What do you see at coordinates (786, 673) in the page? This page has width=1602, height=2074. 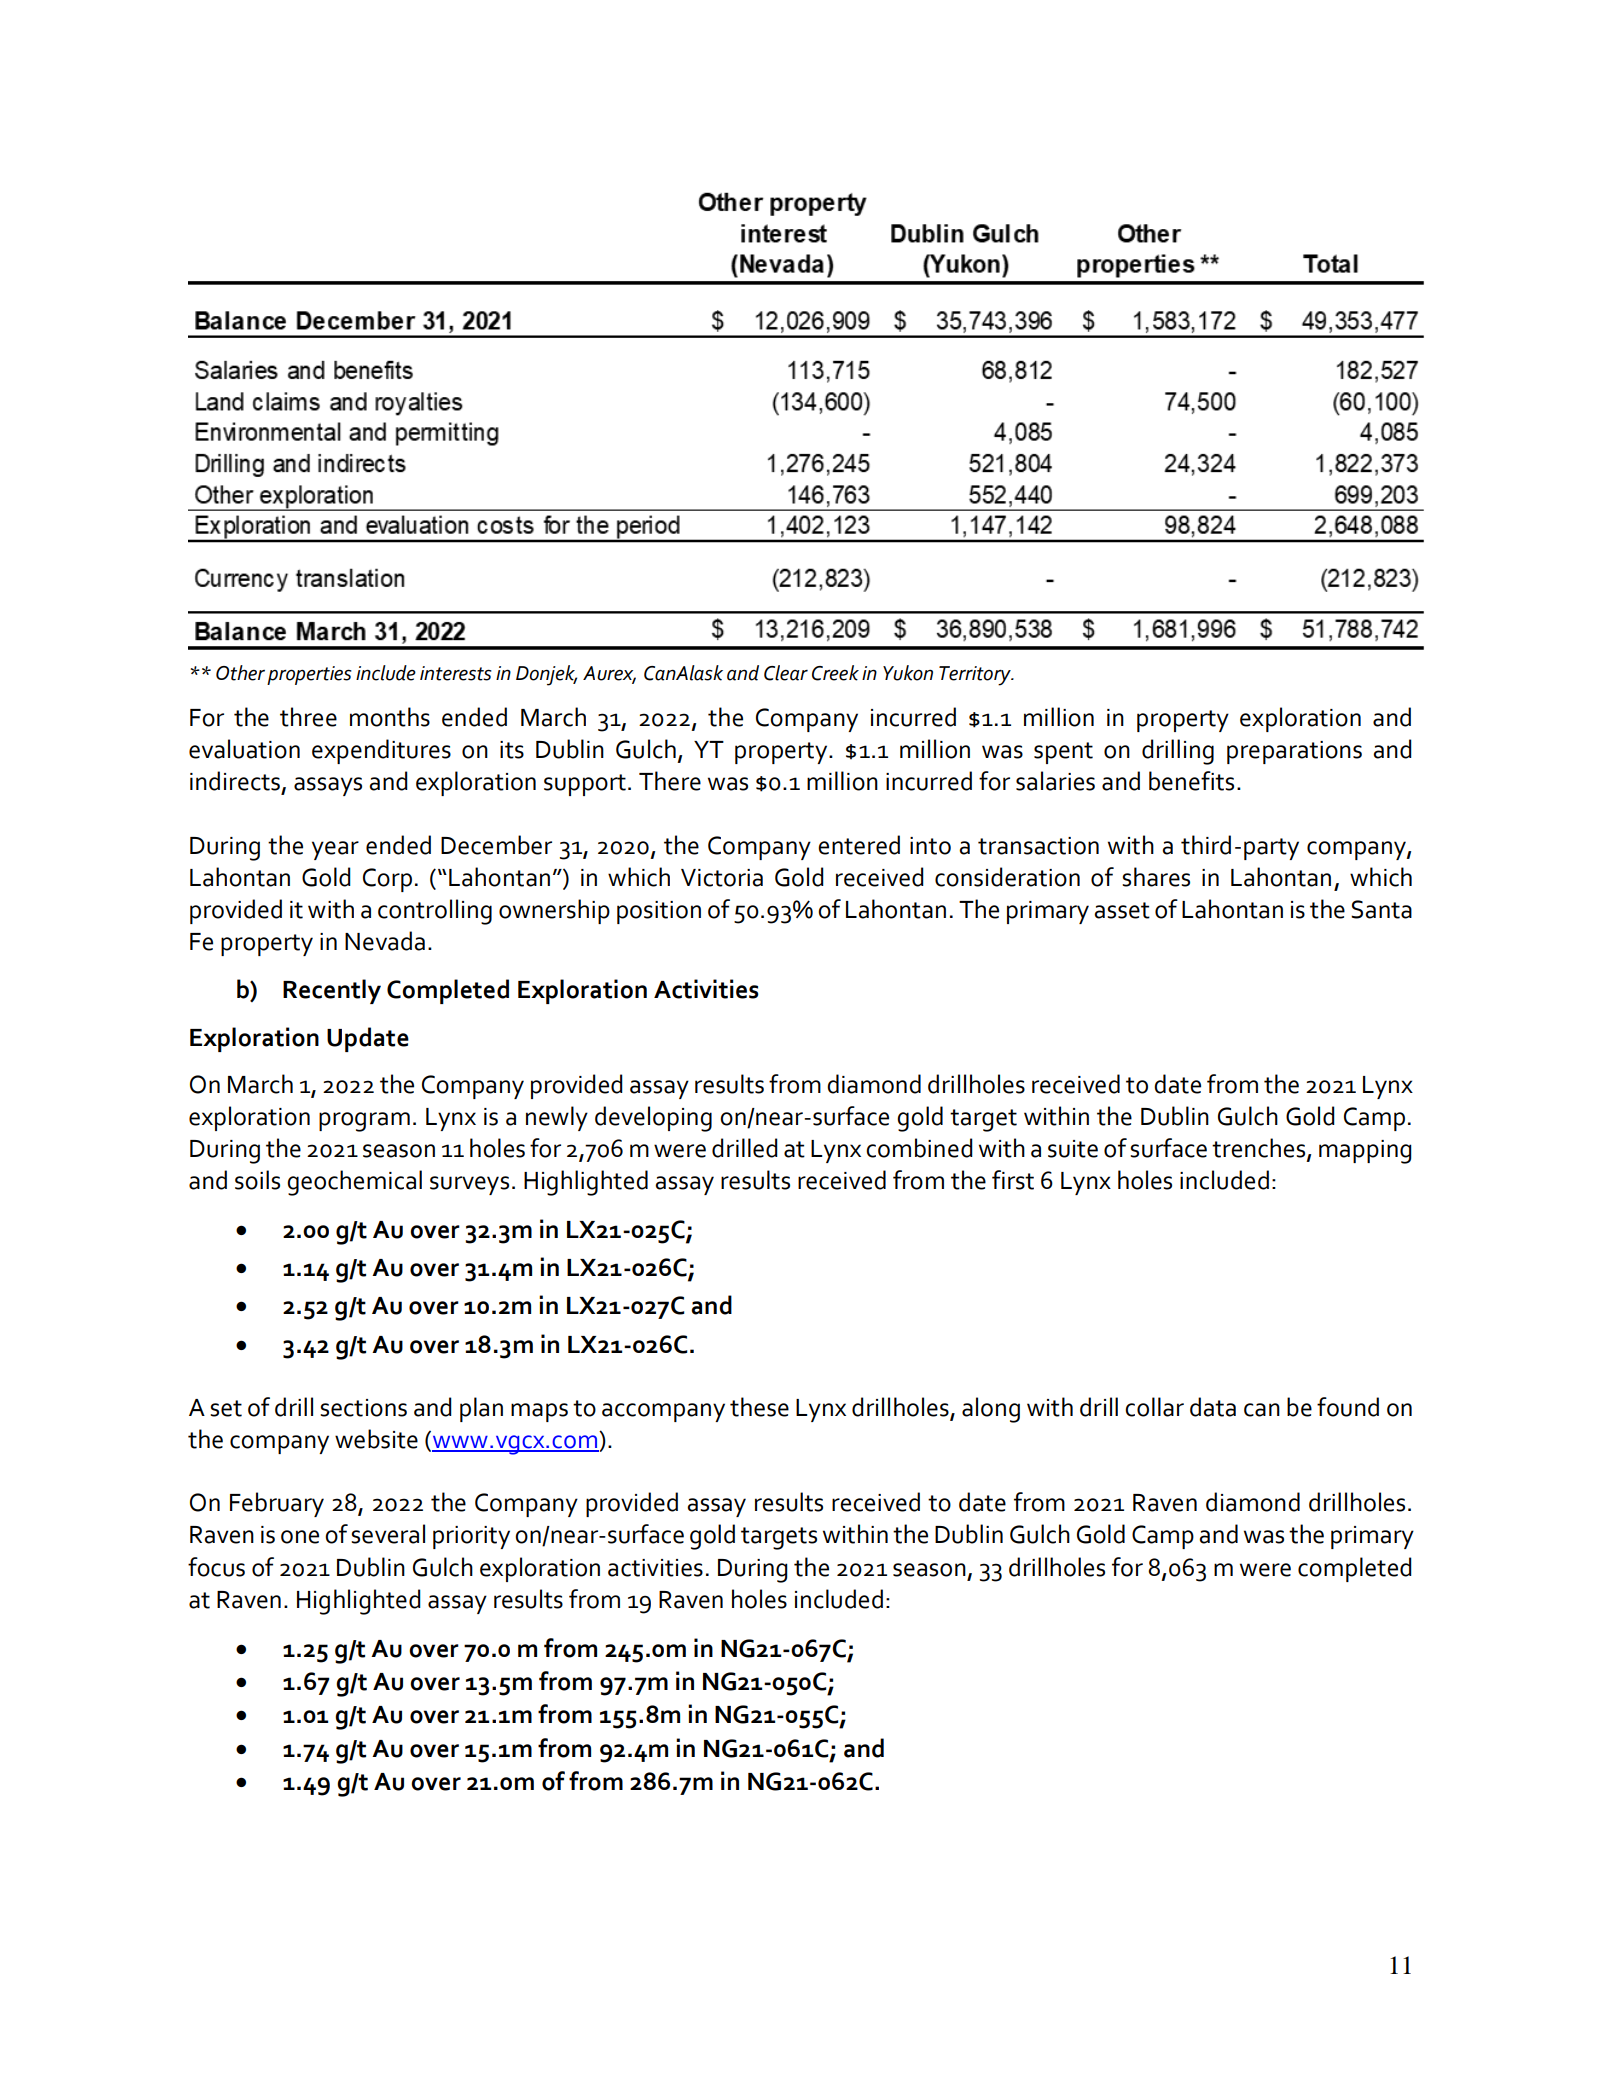 I see `Clear` at bounding box center [786, 673].
